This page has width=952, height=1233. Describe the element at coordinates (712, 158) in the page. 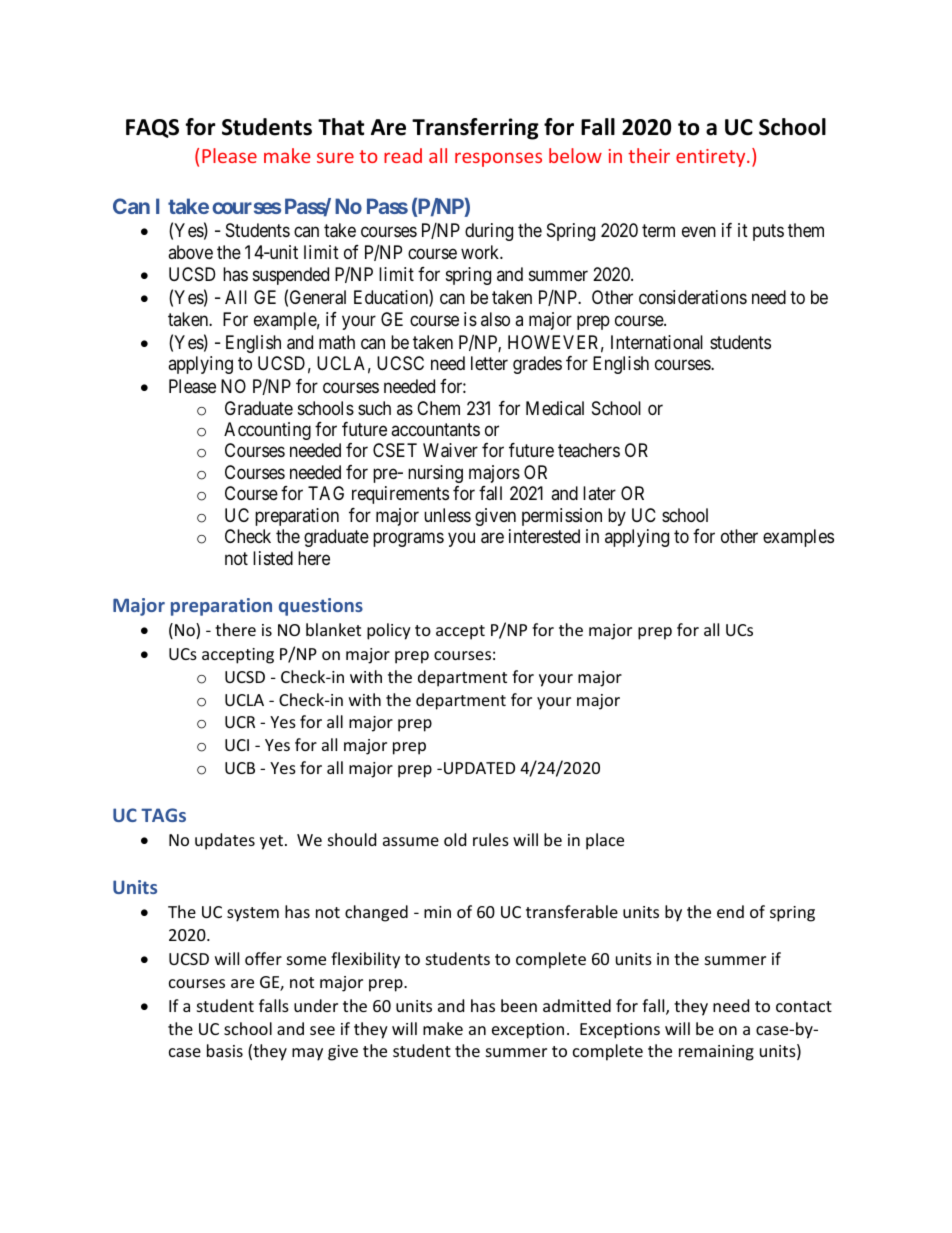

I see `entirety` at that location.
